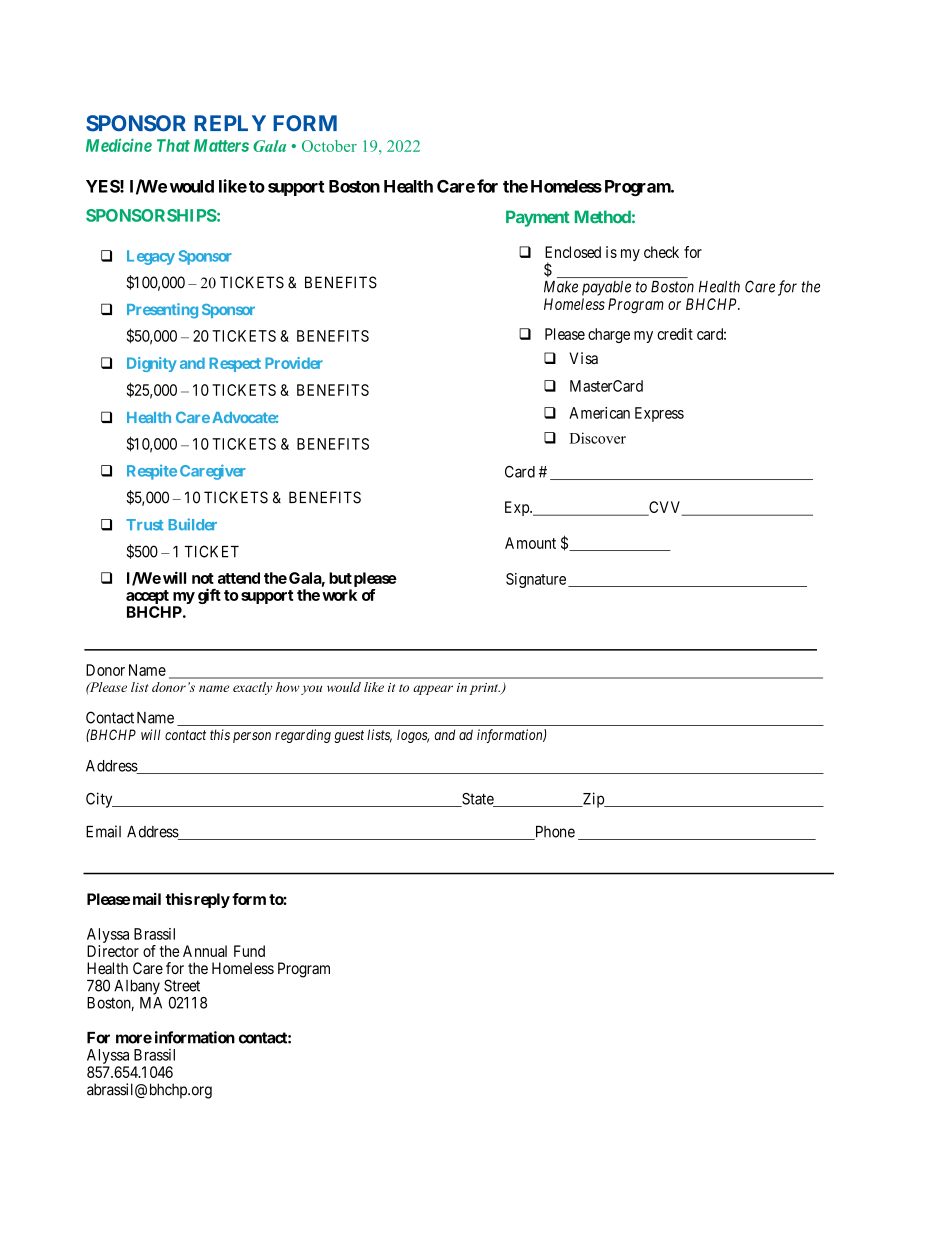 Image resolution: width=952 pixels, height=1233 pixels. What do you see at coordinates (173, 145) in the image?
I see `That` at bounding box center [173, 145].
